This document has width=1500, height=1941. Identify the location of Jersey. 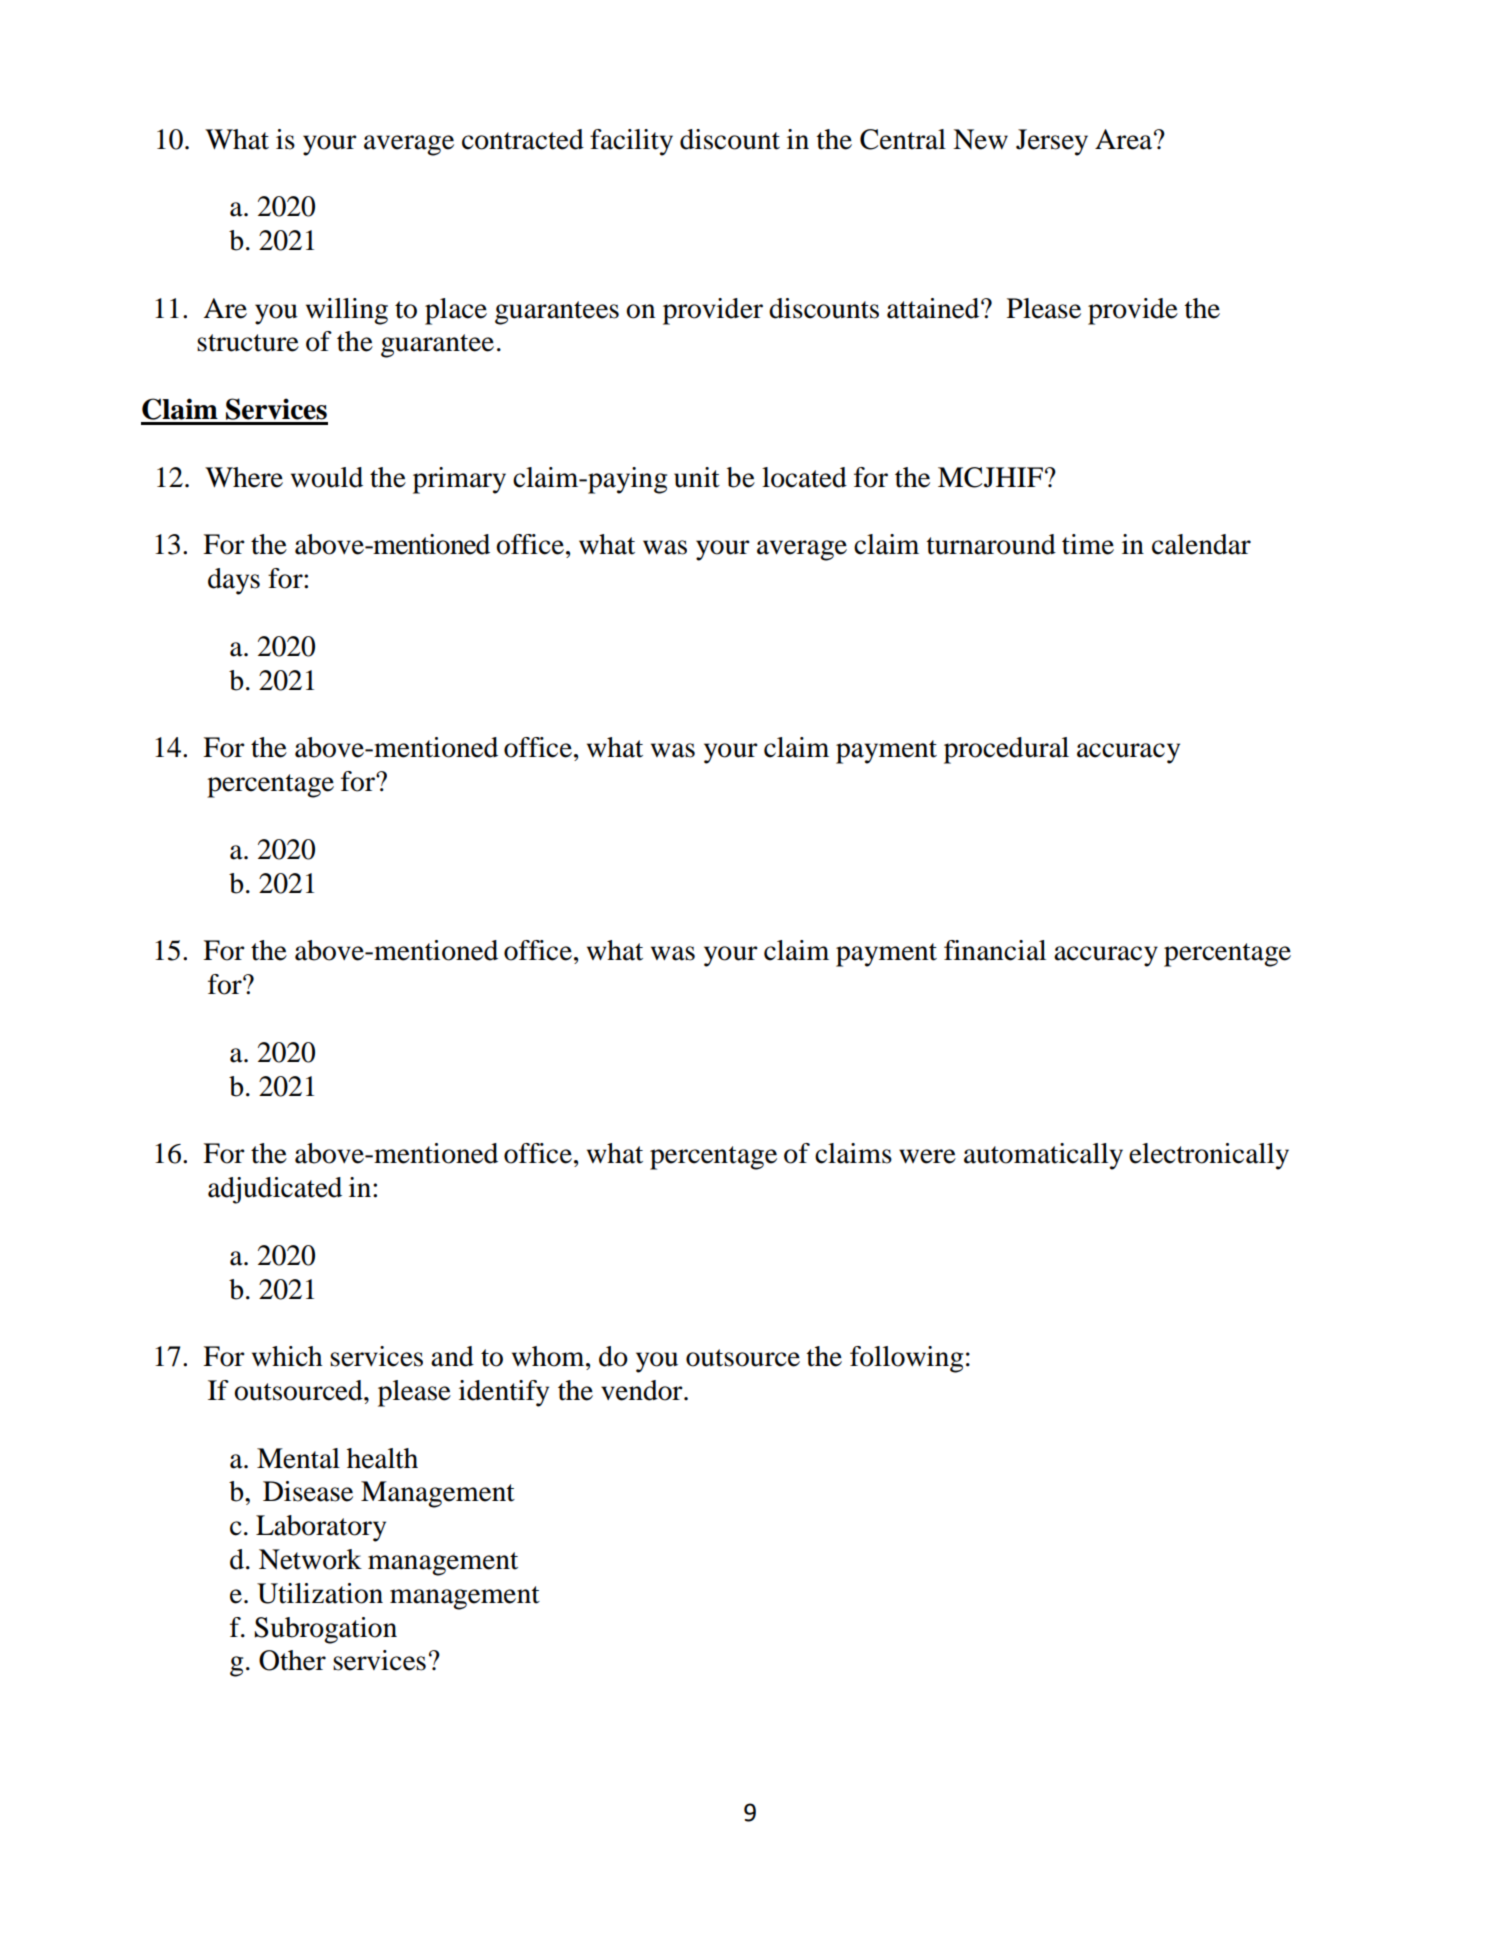
(1052, 142).
